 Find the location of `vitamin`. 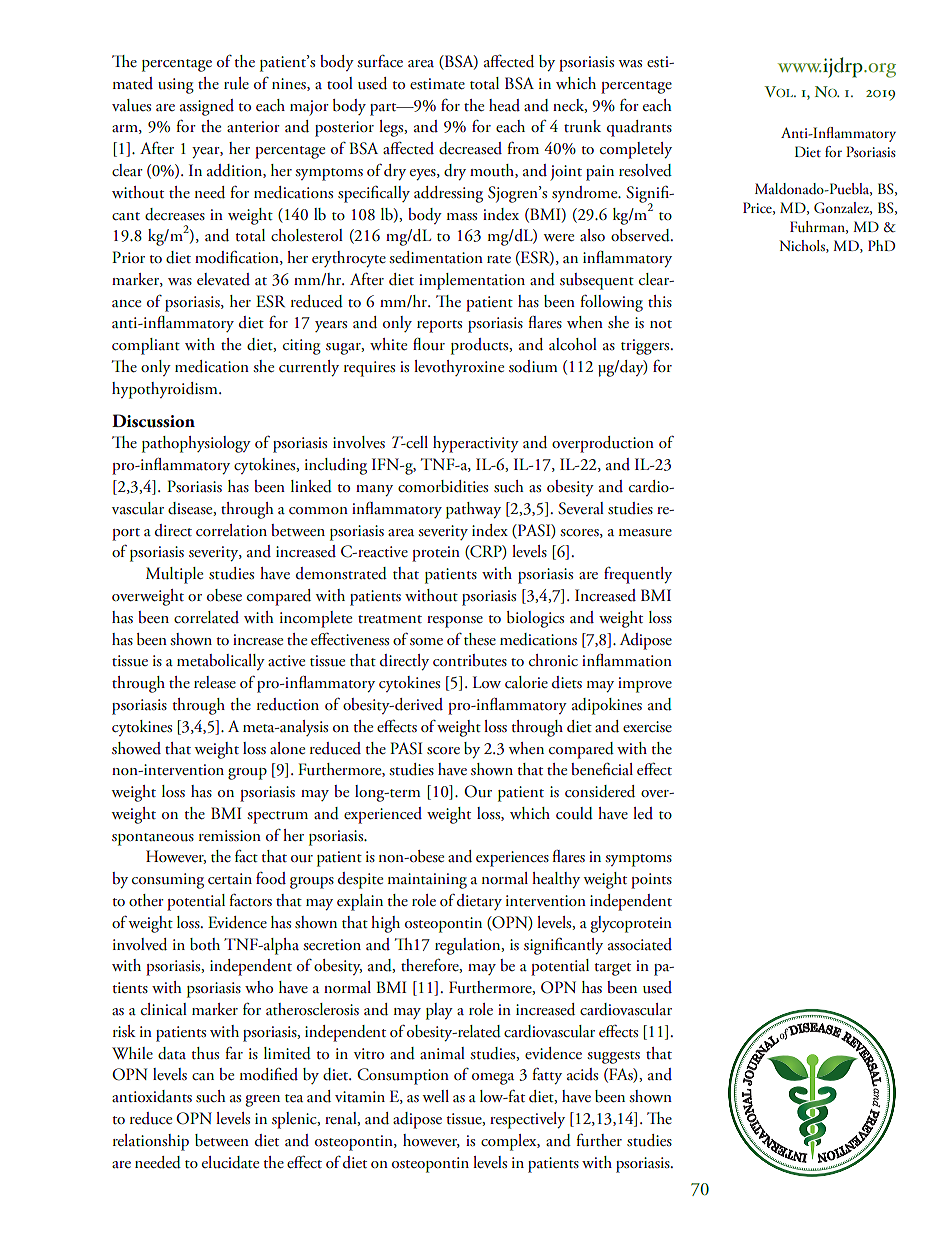

vitamin is located at coordinates (360, 1096).
